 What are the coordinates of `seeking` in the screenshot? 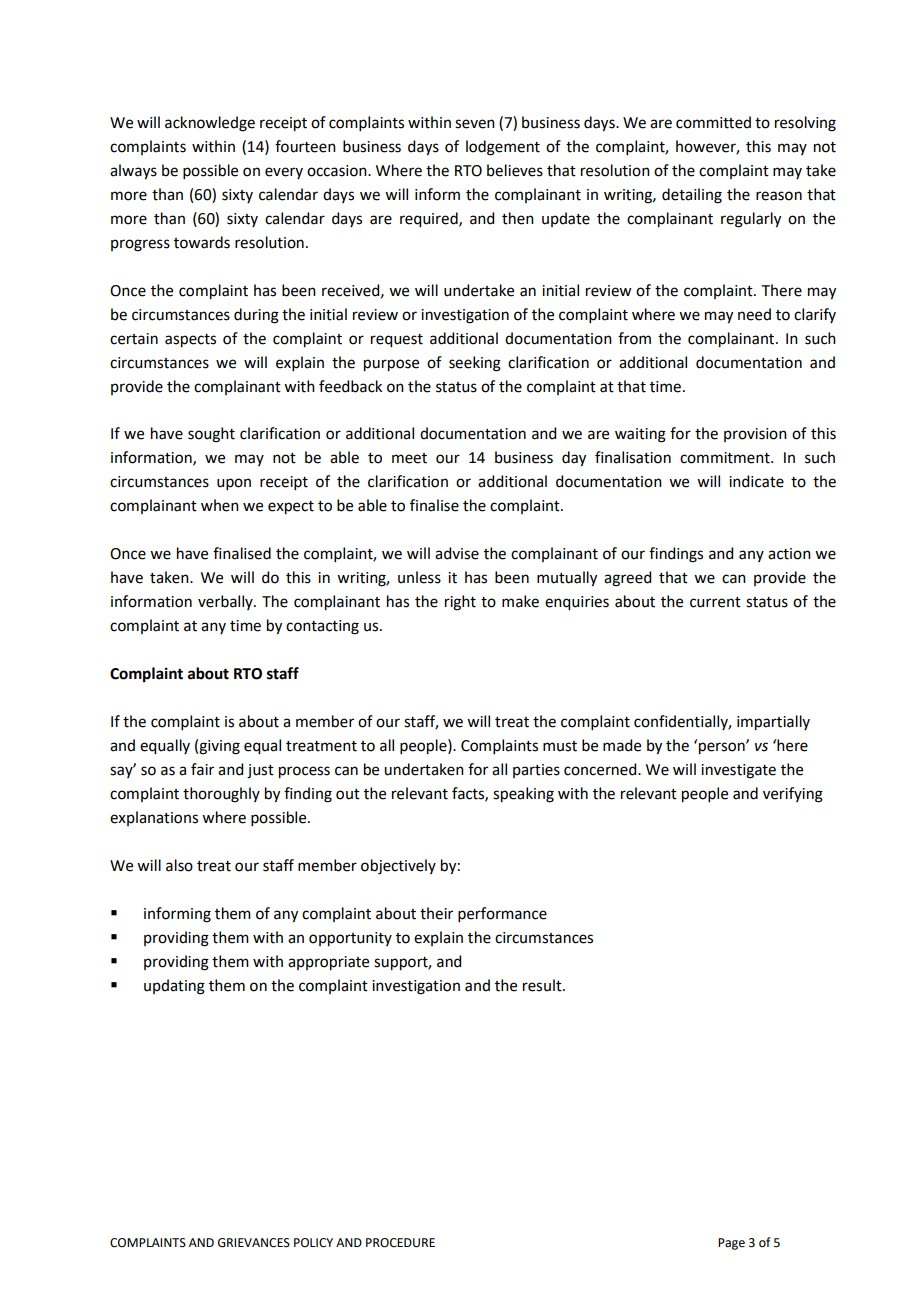 It's located at (475, 364).
